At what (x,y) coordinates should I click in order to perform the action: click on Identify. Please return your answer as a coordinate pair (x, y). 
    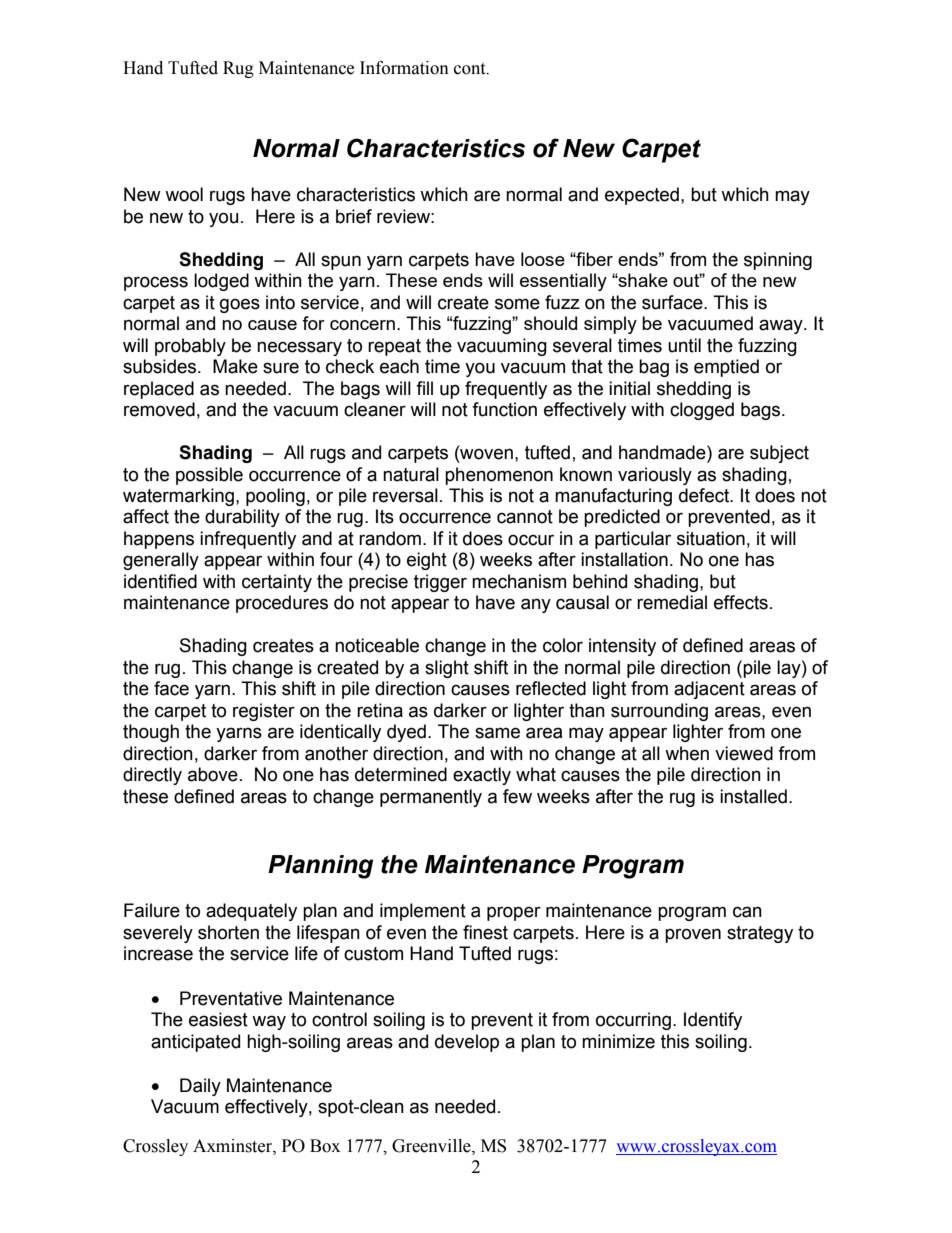
    Looking at the image, I should click on (713, 1021).
